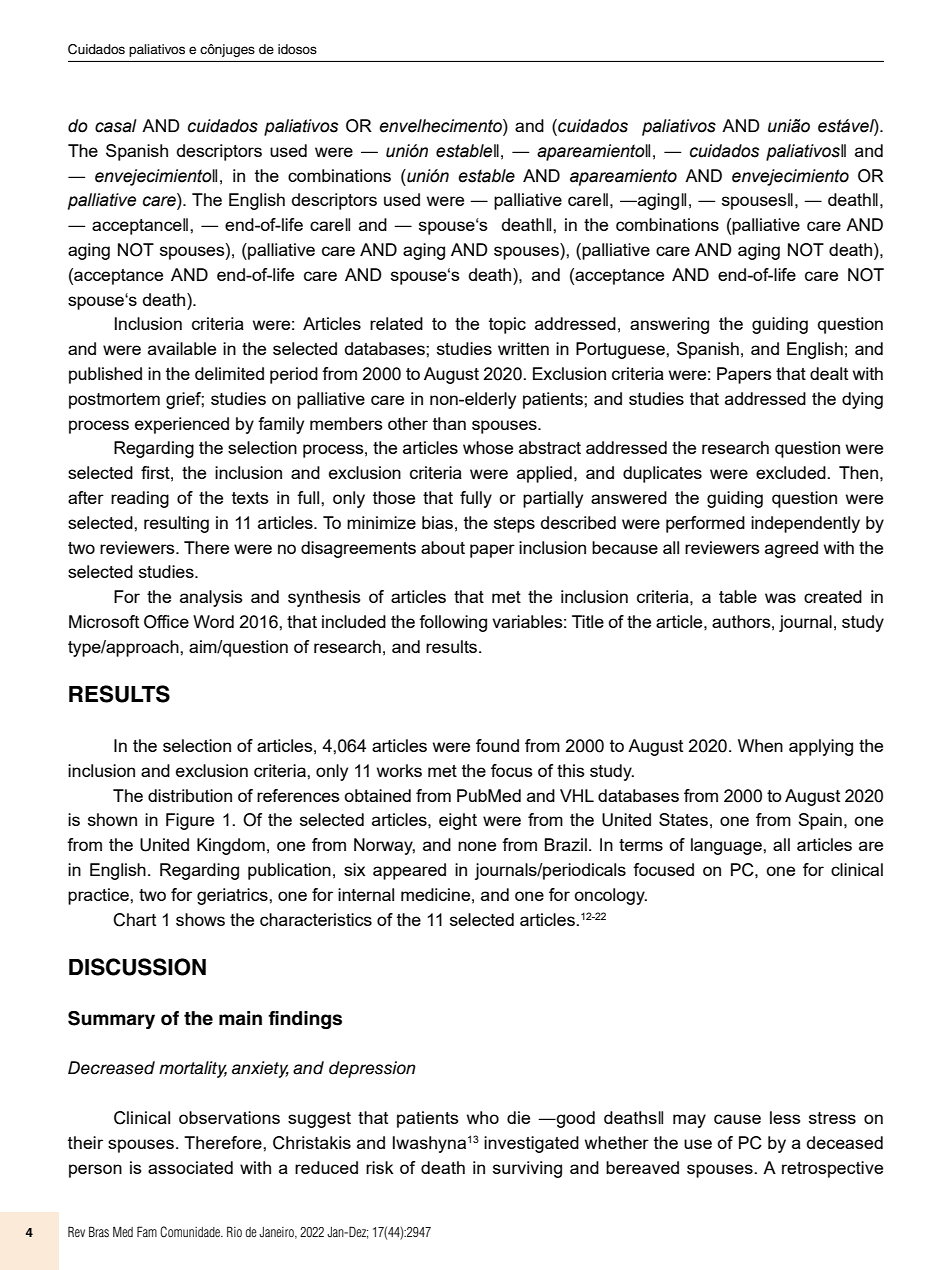 The image size is (952, 1270). Describe the element at coordinates (453, 623) in the document. I see `following` at that location.
